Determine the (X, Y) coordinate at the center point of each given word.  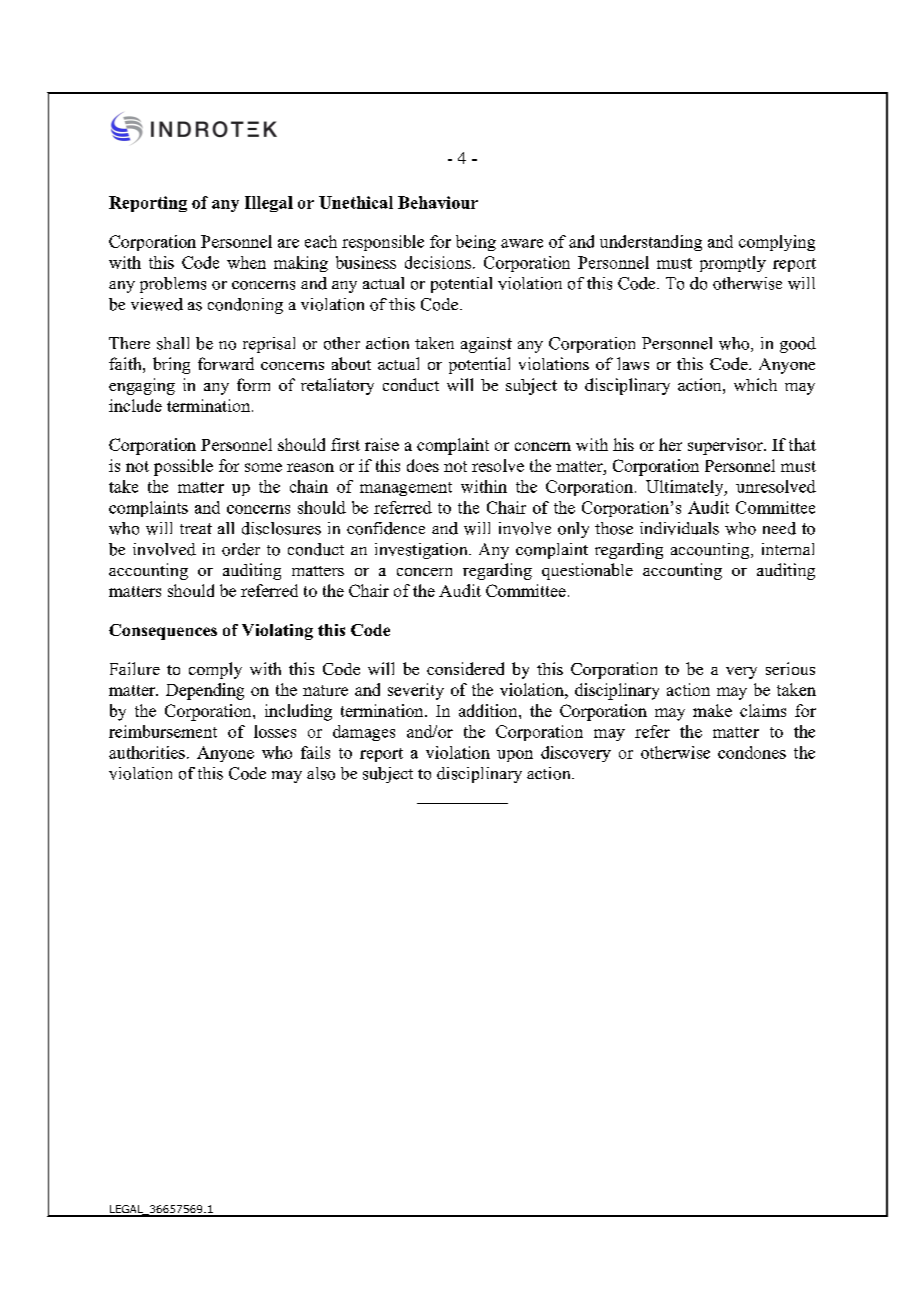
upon (515, 756)
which (755, 384)
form (253, 384)
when (246, 262)
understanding (651, 243)
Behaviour (438, 202)
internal (788, 549)
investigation (422, 551)
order (241, 549)
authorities (147, 752)
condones (752, 752)
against (486, 345)
